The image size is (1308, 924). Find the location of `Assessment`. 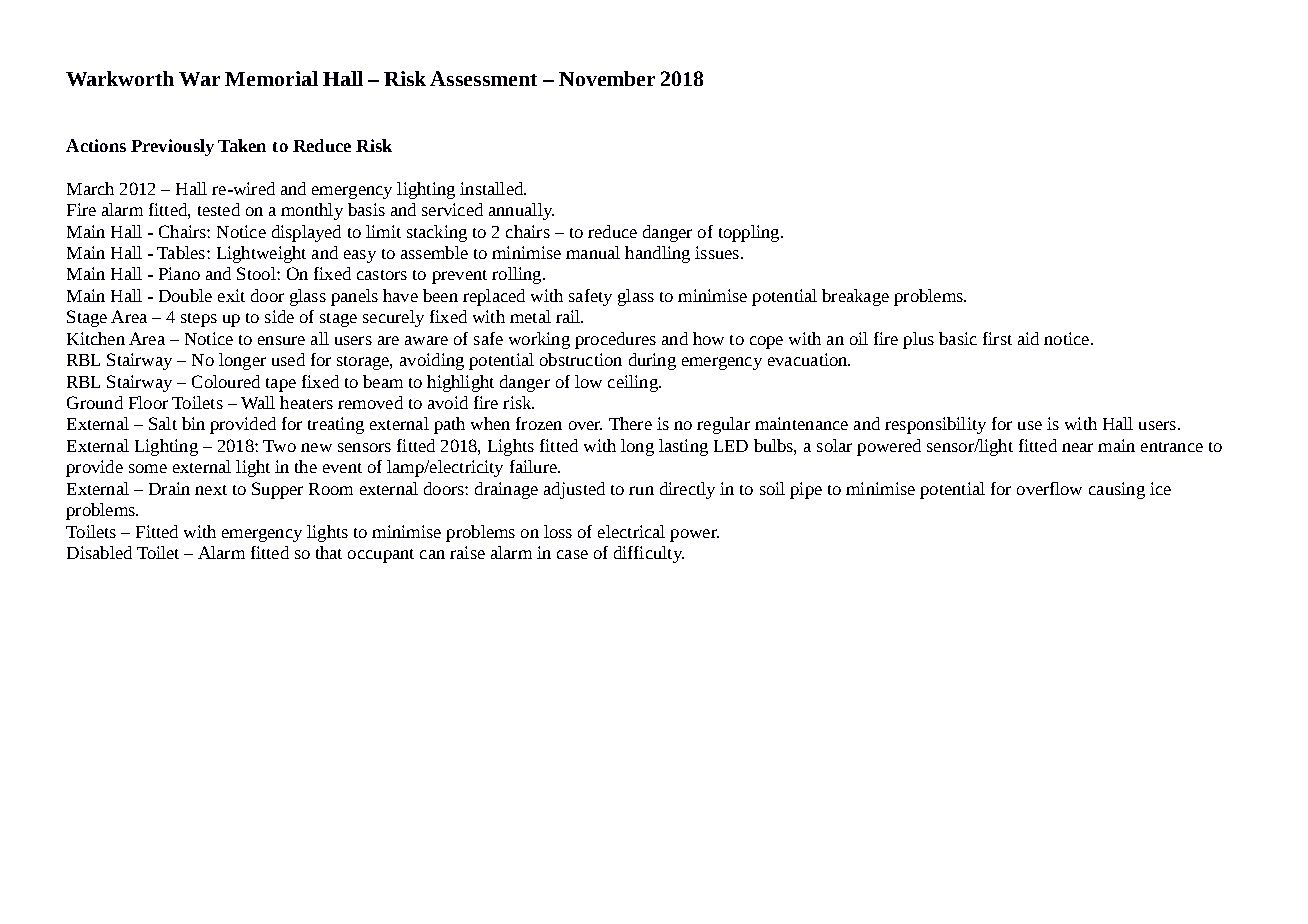

Assessment is located at coordinates (483, 78).
